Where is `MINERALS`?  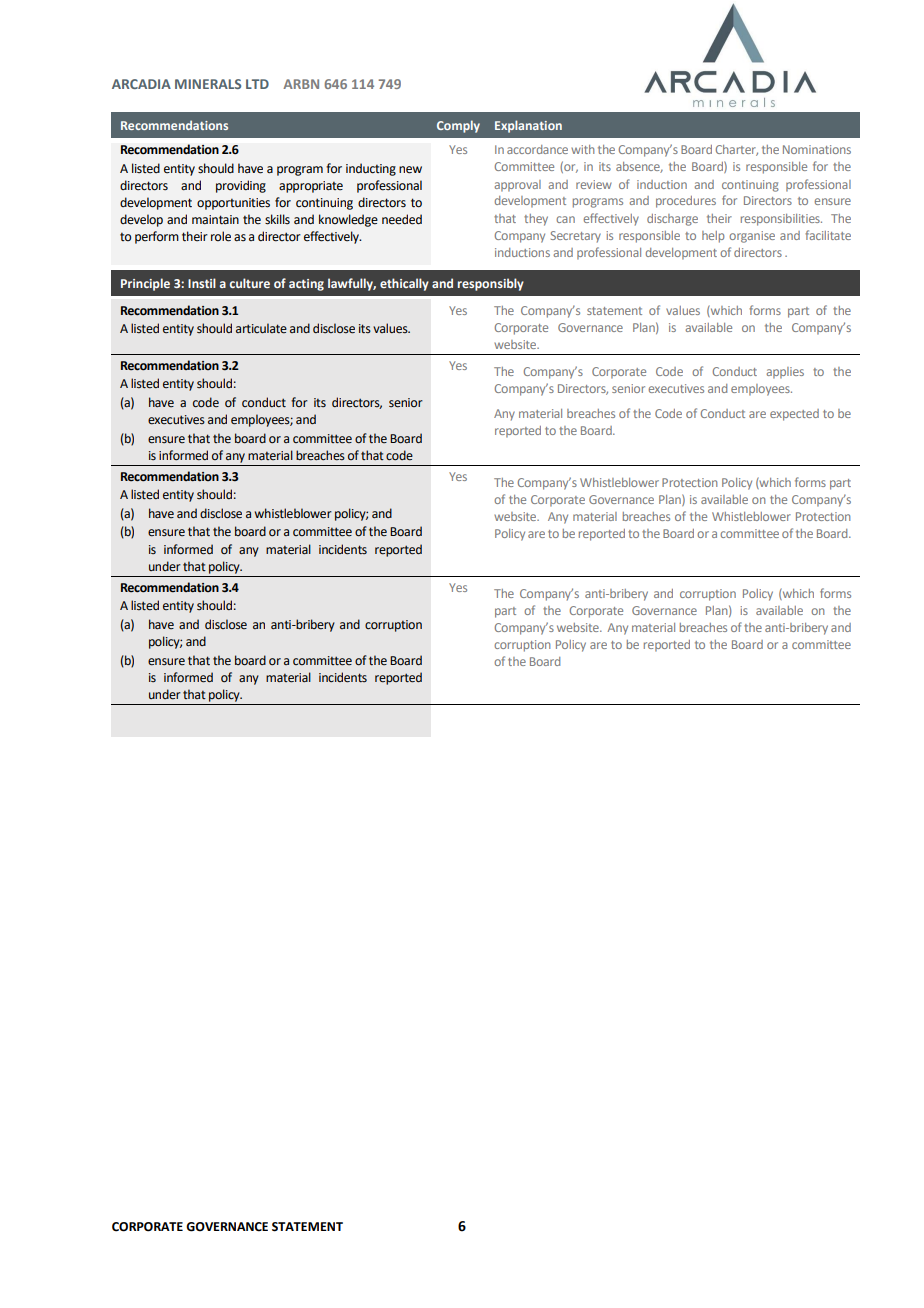 MINERALS is located at coordinates (208, 84).
